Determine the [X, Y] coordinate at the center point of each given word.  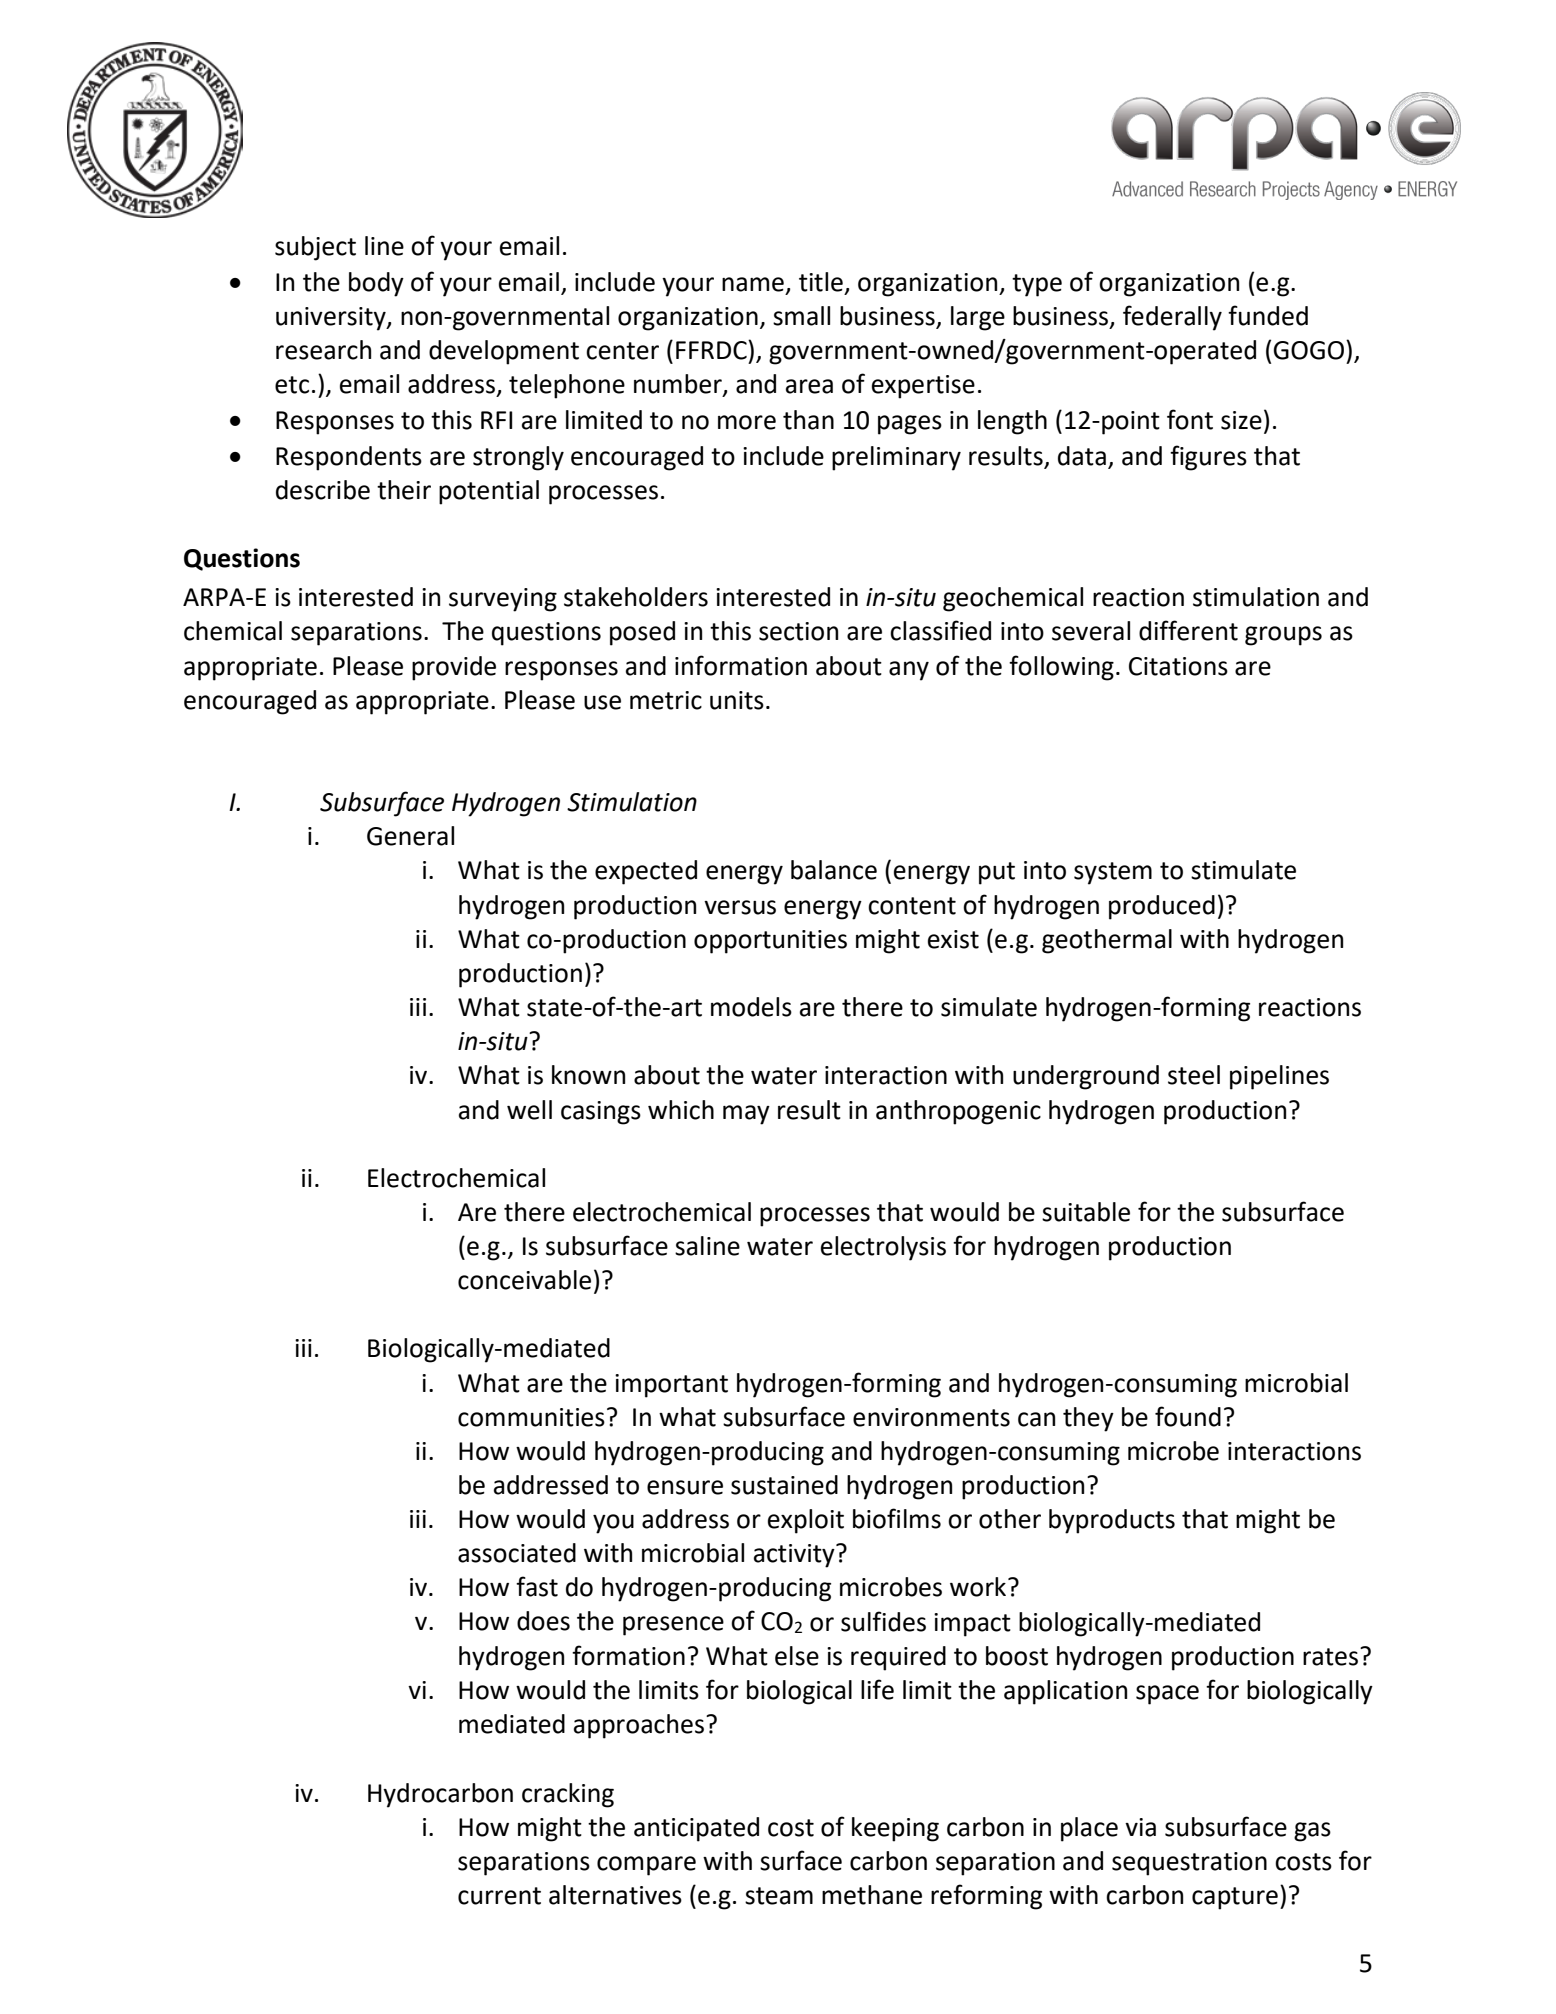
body [376, 284]
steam [779, 1896]
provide [454, 668]
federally [1172, 318]
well [529, 1110]
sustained [784, 1485]
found [1188, 1416]
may [746, 1115]
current [499, 1896]
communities [531, 1417]
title [821, 282]
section [798, 631]
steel [1194, 1075]
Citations [1178, 666]
